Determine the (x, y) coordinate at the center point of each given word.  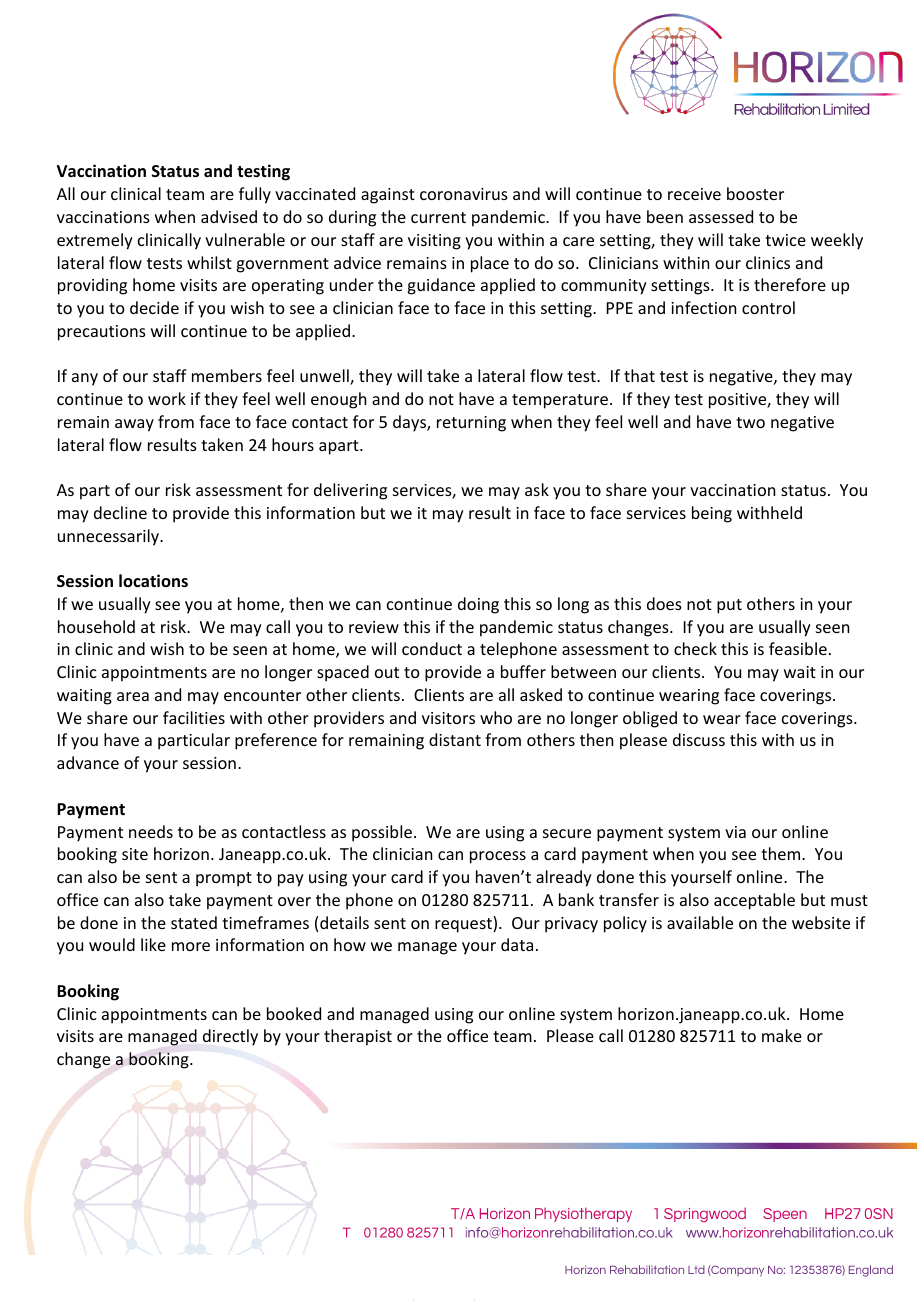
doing (478, 605)
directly (230, 1037)
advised (229, 216)
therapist (358, 1037)
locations (153, 580)
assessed (721, 216)
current (438, 217)
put (729, 606)
